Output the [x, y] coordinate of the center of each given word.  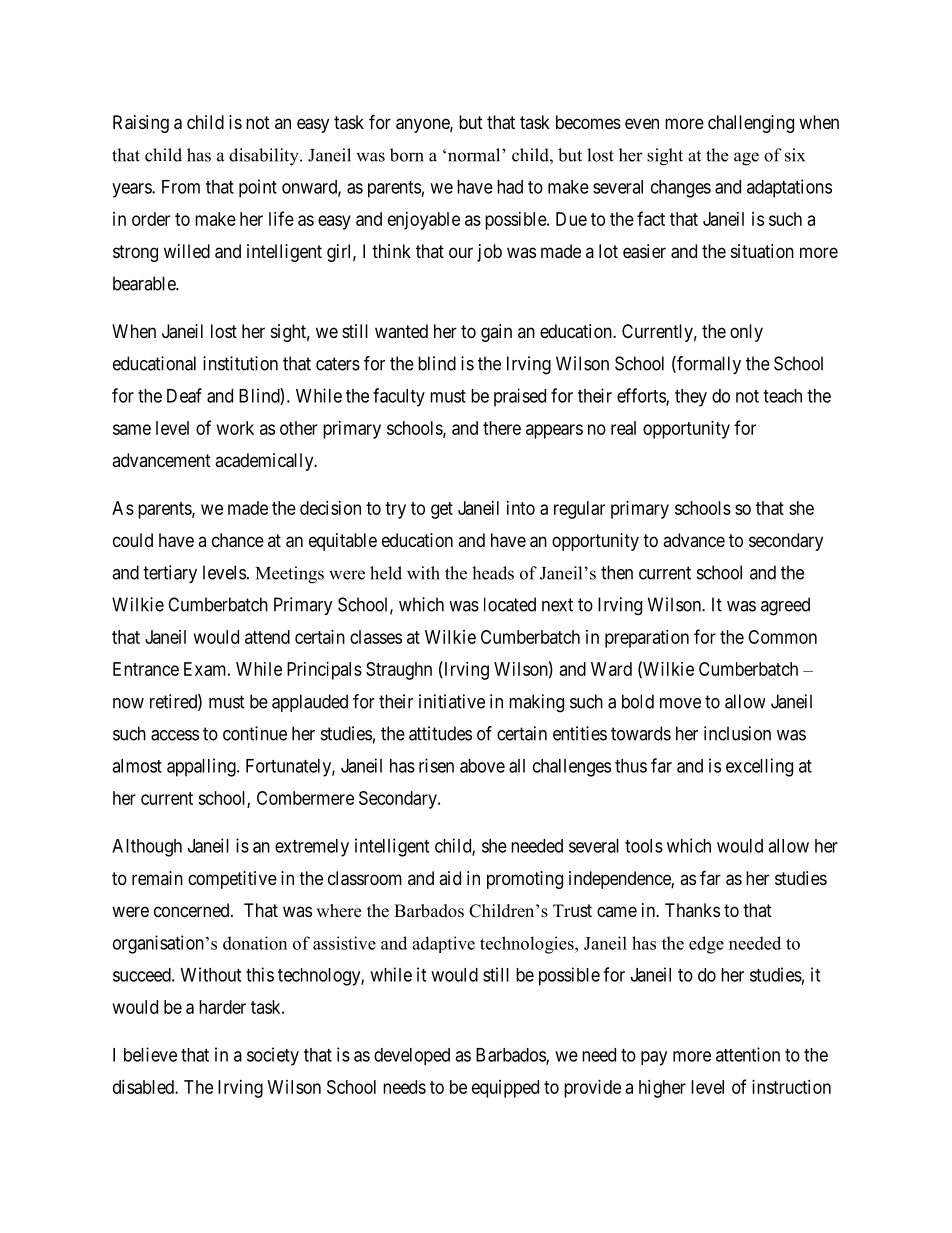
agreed [785, 606]
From [181, 187]
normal [474, 155]
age [746, 159]
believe [150, 1054]
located [510, 604]
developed [412, 1056]
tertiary [170, 574]
